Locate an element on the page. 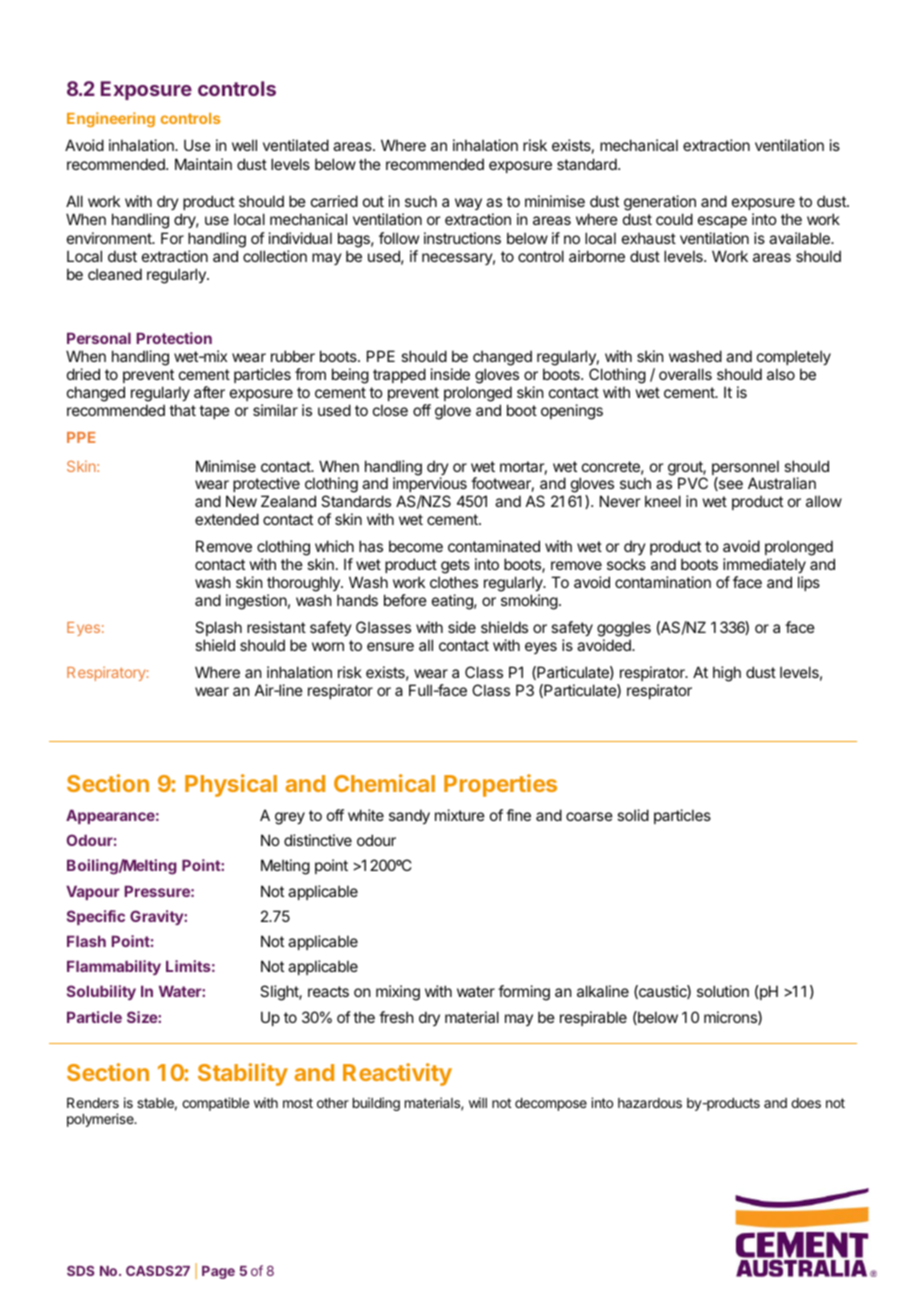  also is located at coordinates (781, 374).
